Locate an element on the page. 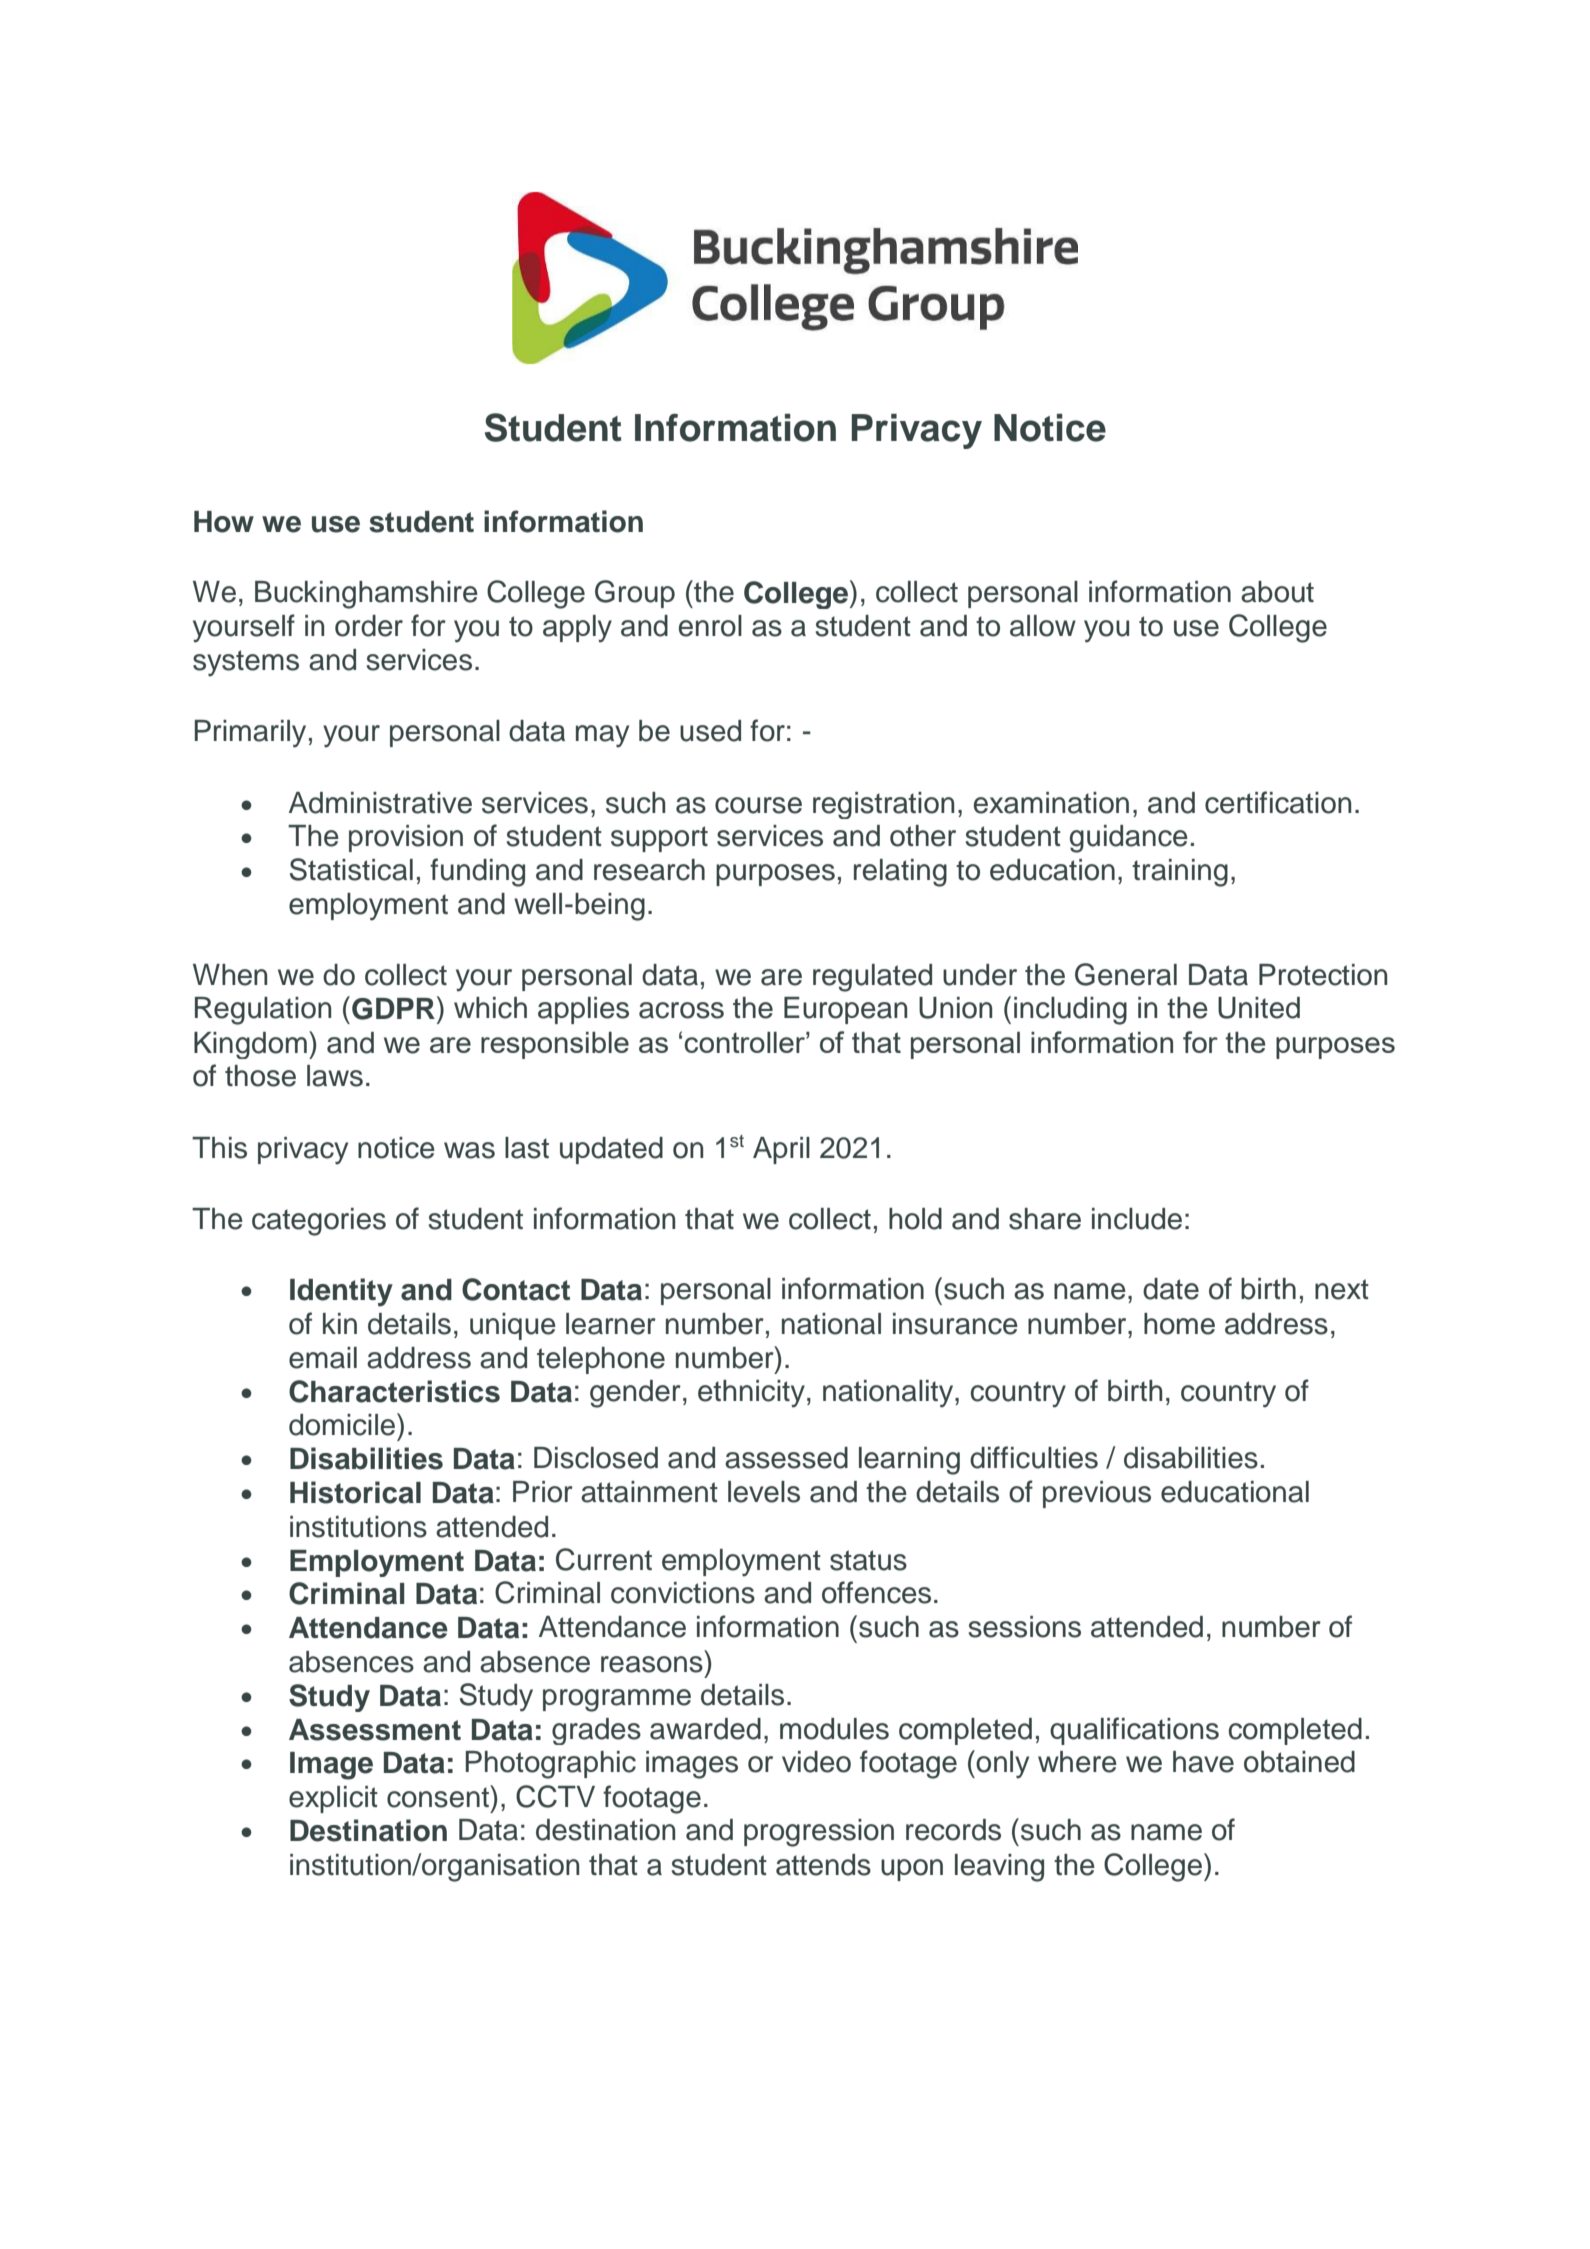 This image has width=1590, height=2249. Buckinghamshire is located at coordinates (366, 595).
